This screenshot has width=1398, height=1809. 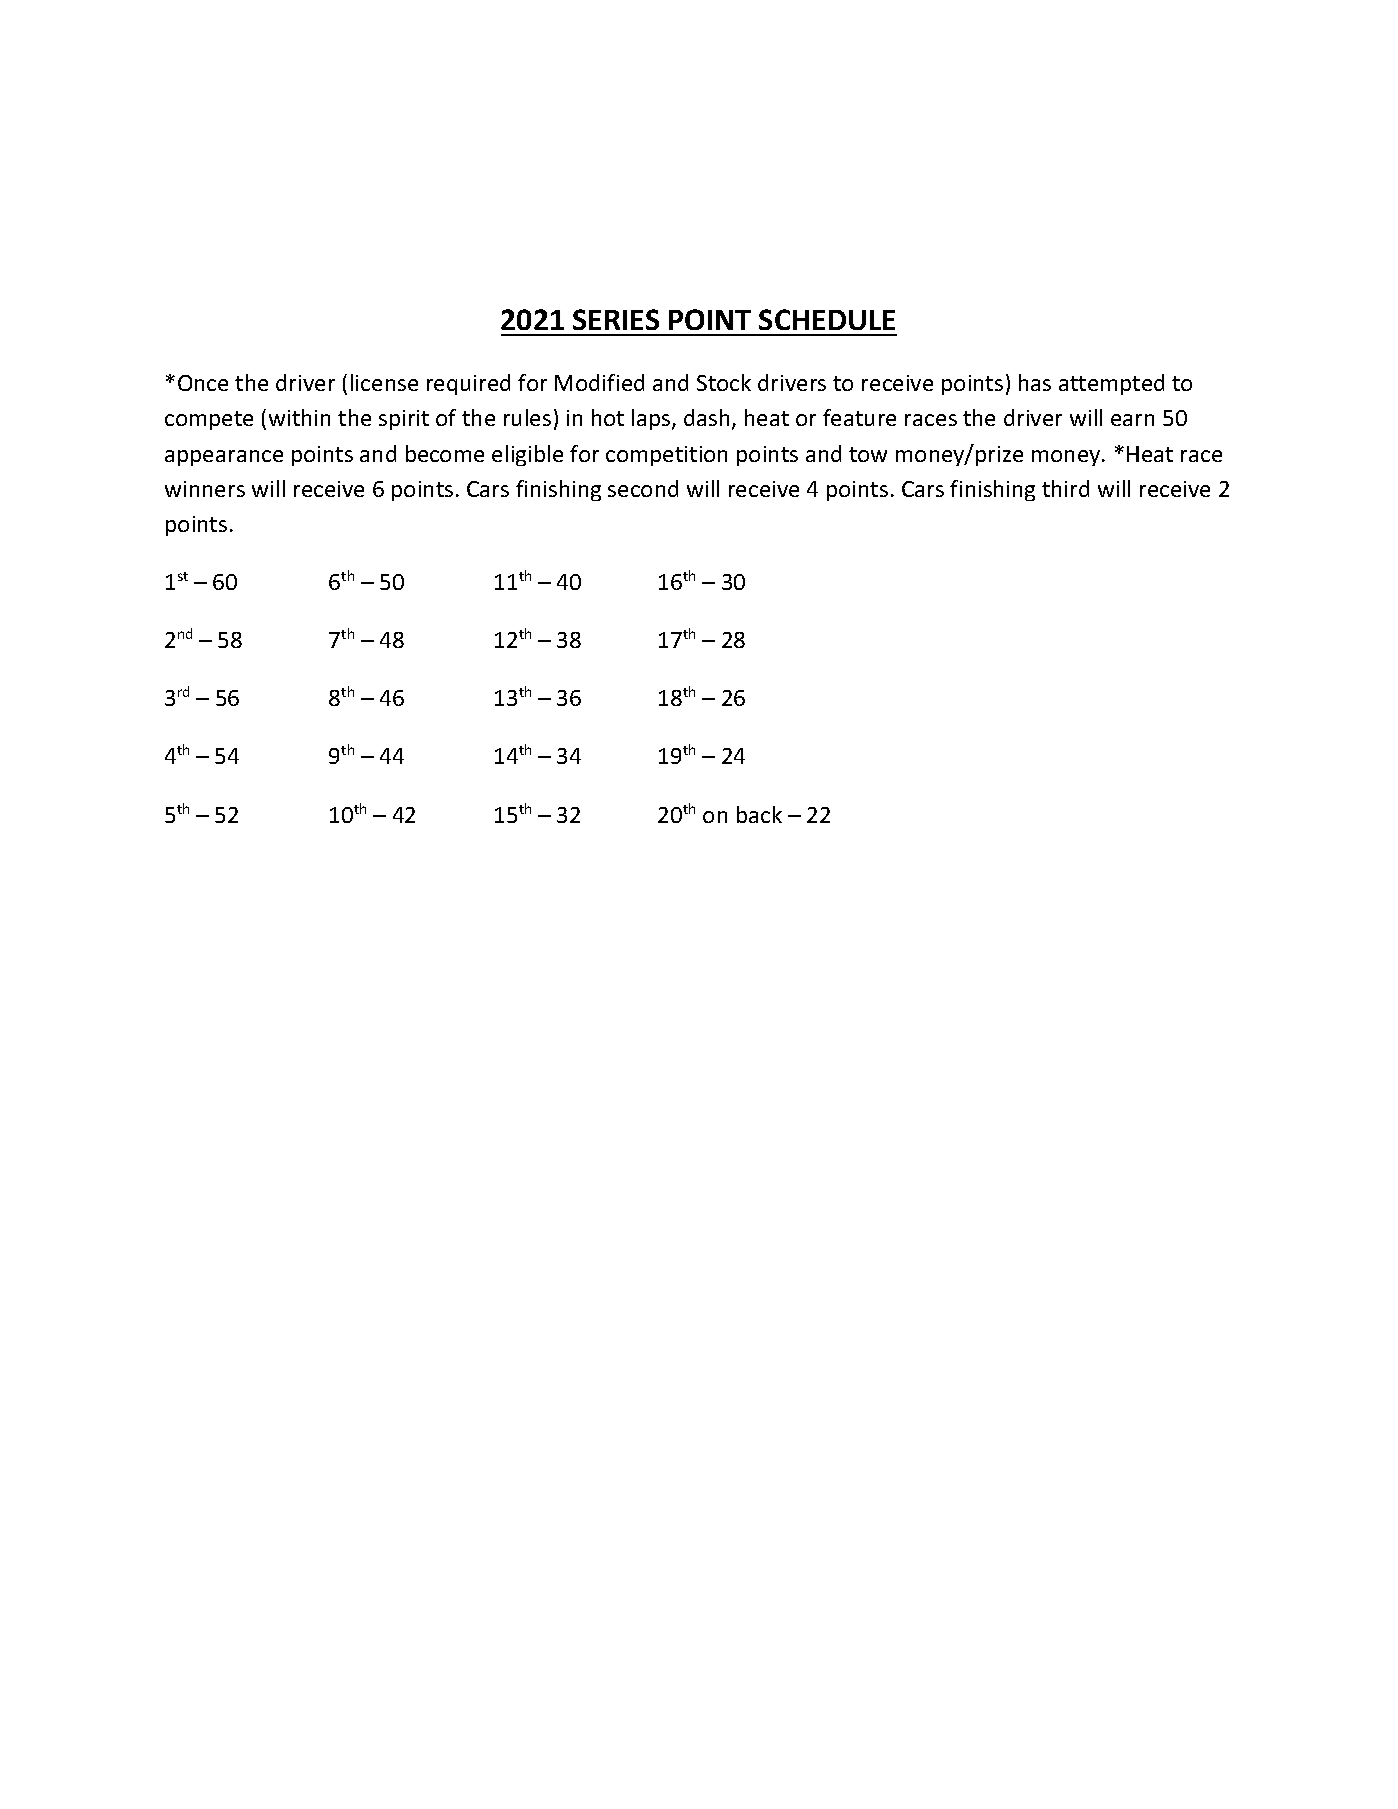 I want to click on SERIES, so click(x=616, y=319).
